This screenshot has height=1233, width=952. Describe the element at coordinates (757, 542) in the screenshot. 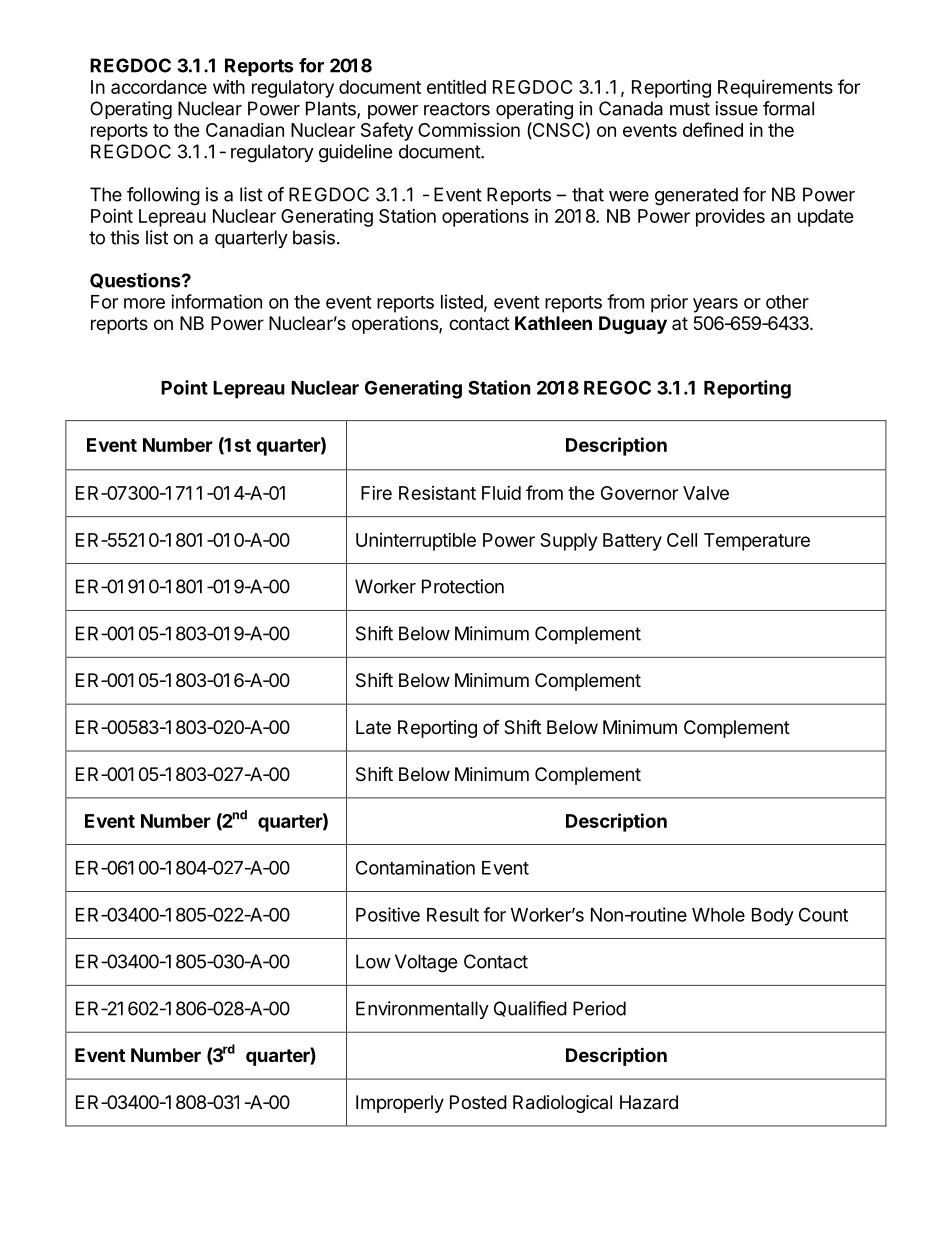

I see `Temperature` at that location.
